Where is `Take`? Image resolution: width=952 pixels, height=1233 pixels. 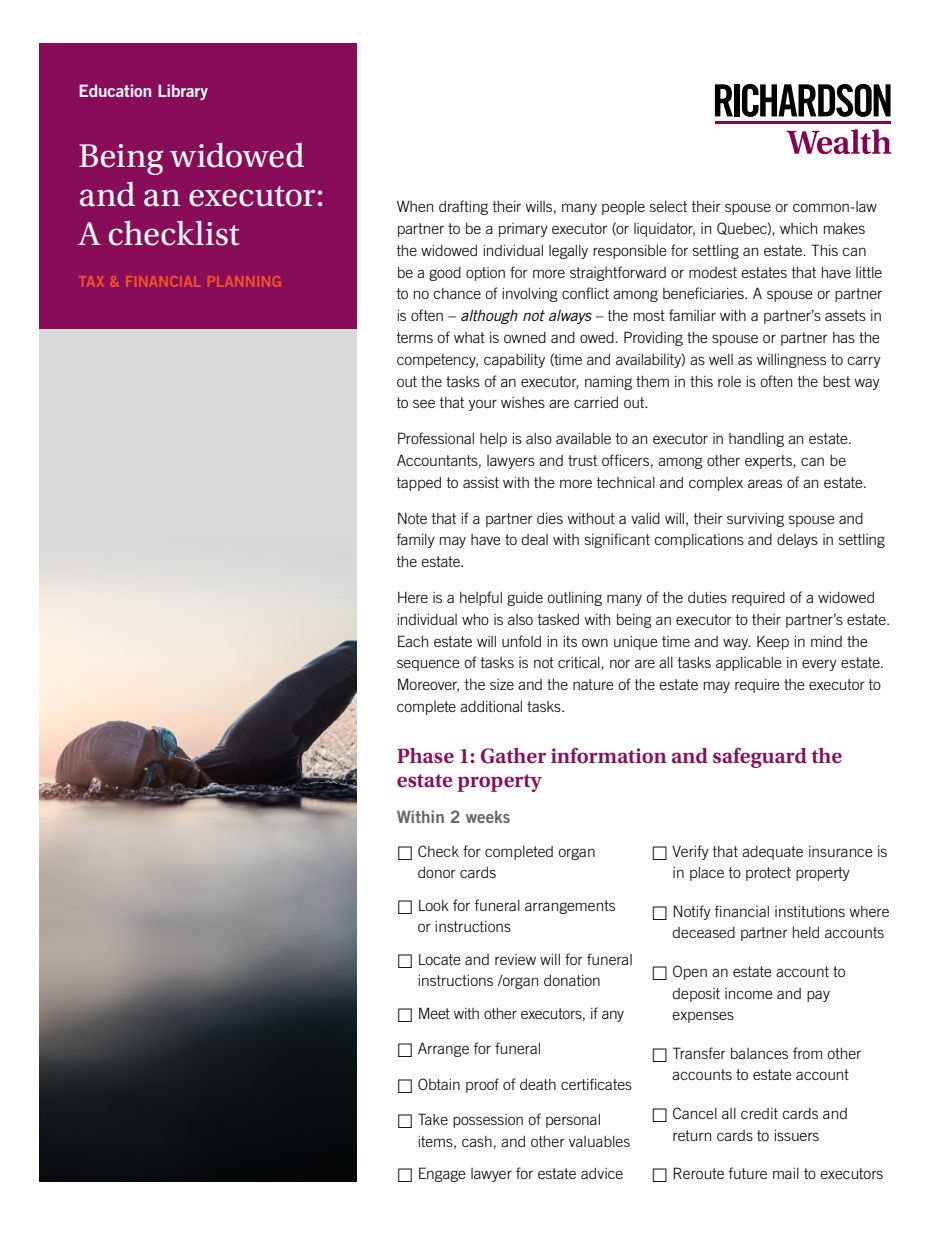
Take is located at coordinates (433, 1119).
